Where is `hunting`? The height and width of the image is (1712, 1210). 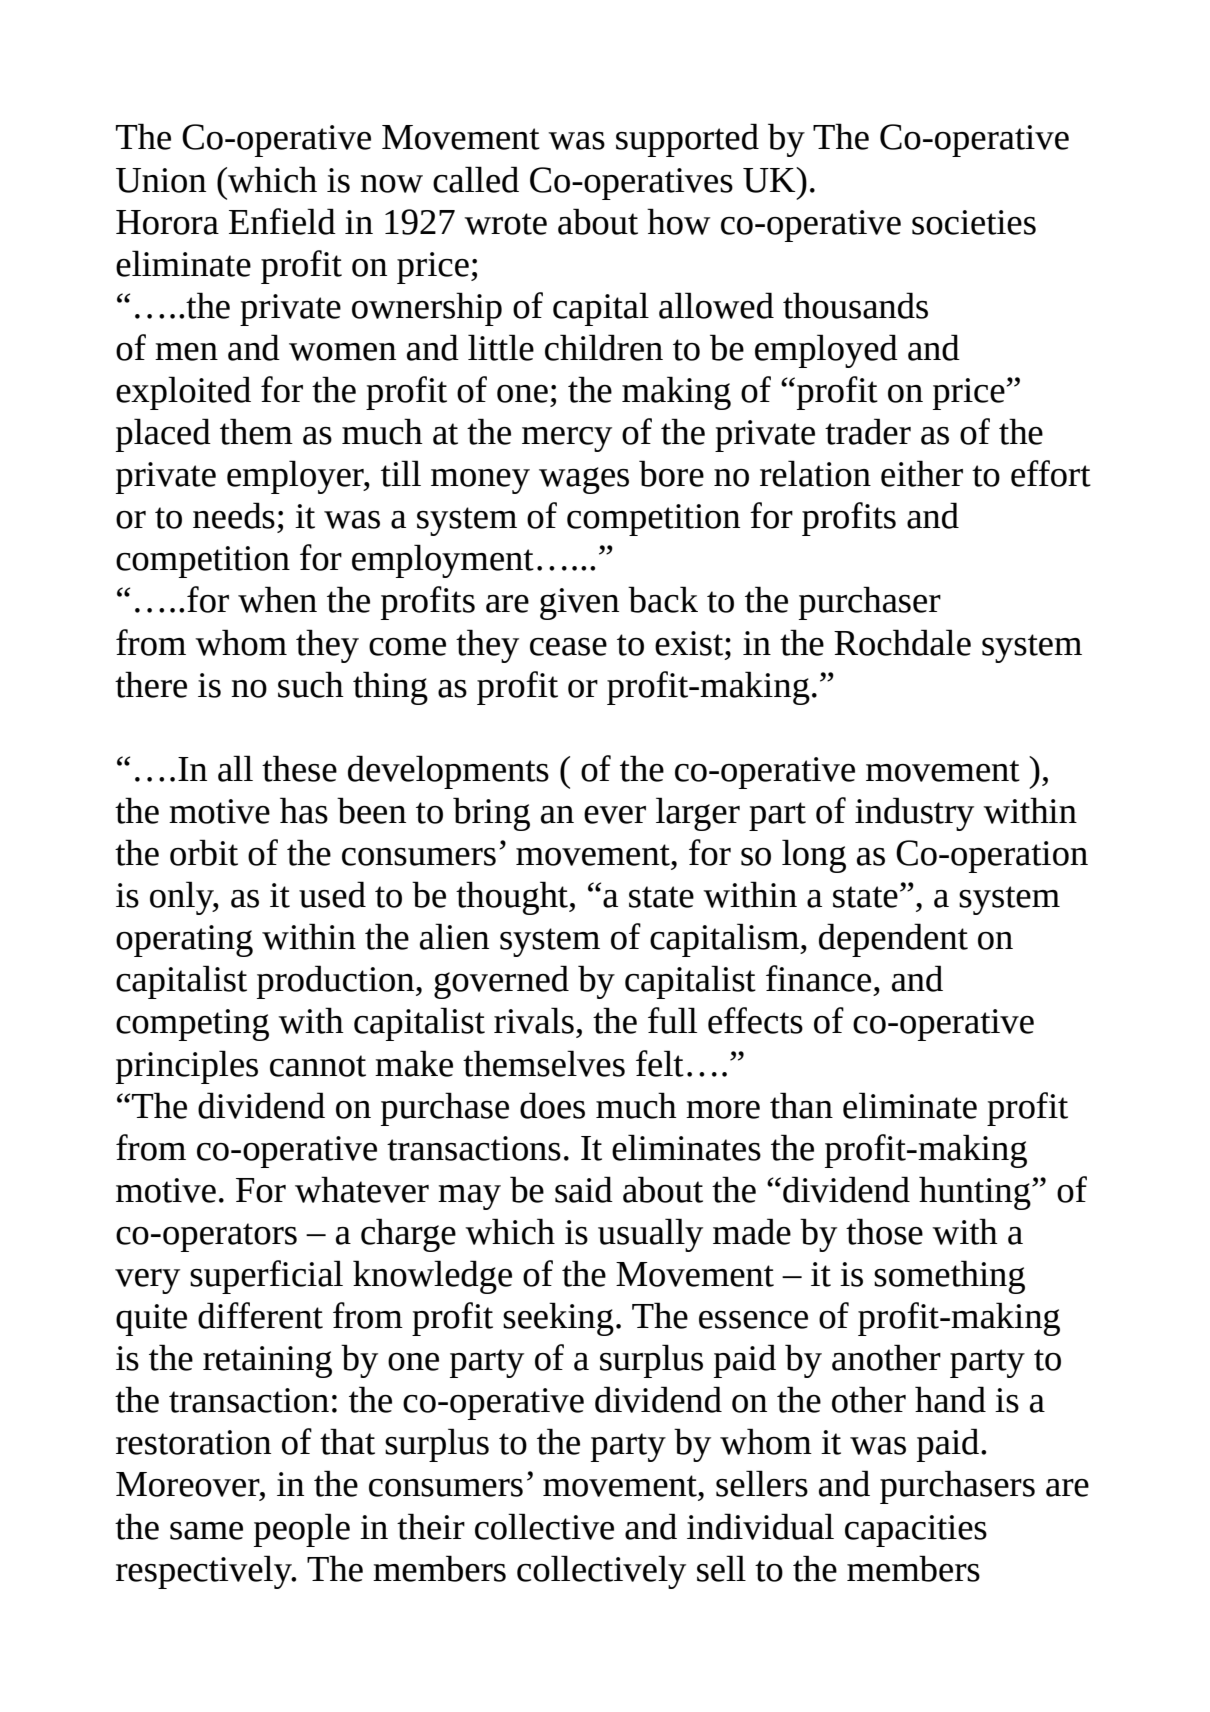
hunting is located at coordinates (976, 1193).
